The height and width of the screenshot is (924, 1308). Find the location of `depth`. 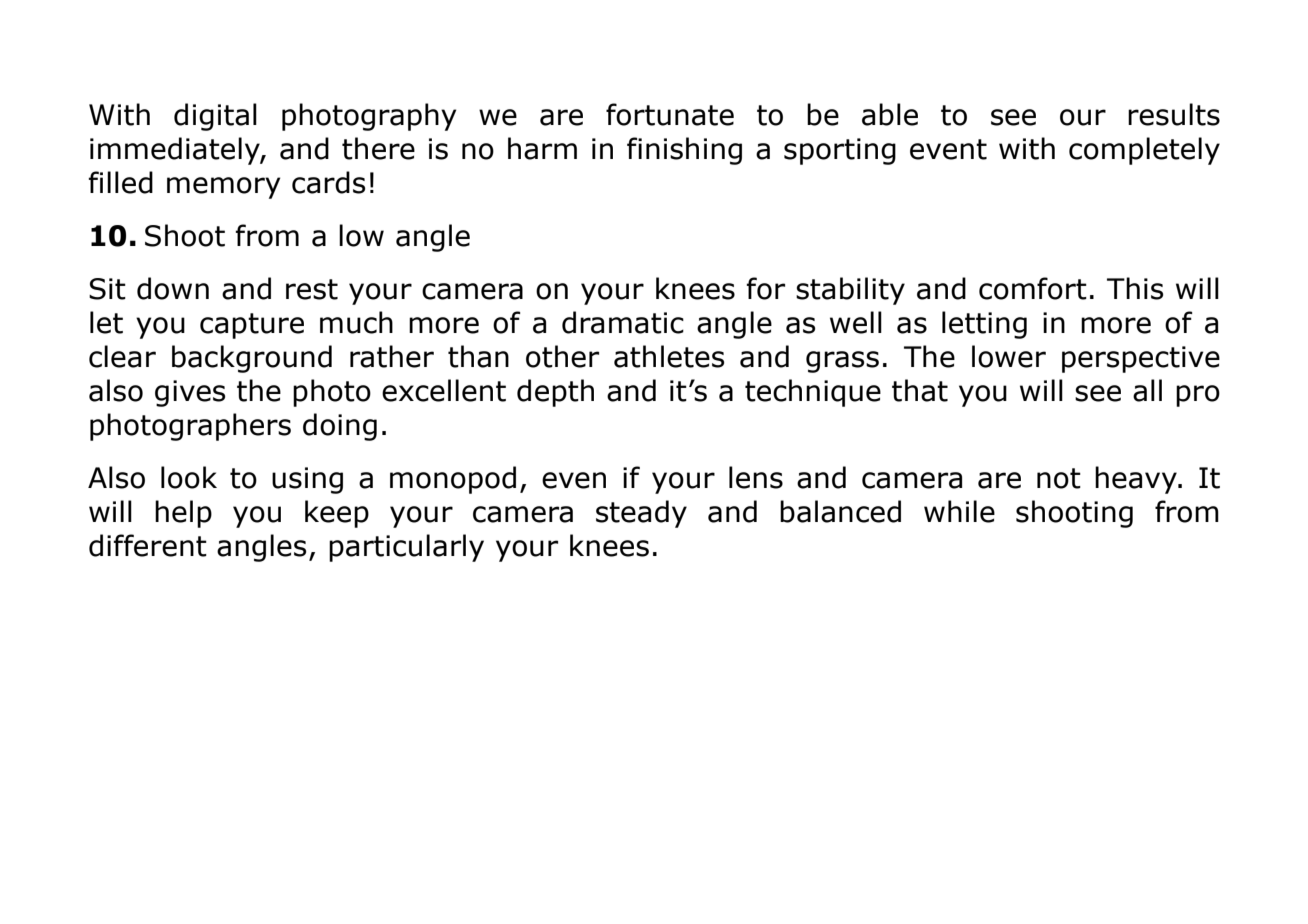

depth is located at coordinates (555, 393).
